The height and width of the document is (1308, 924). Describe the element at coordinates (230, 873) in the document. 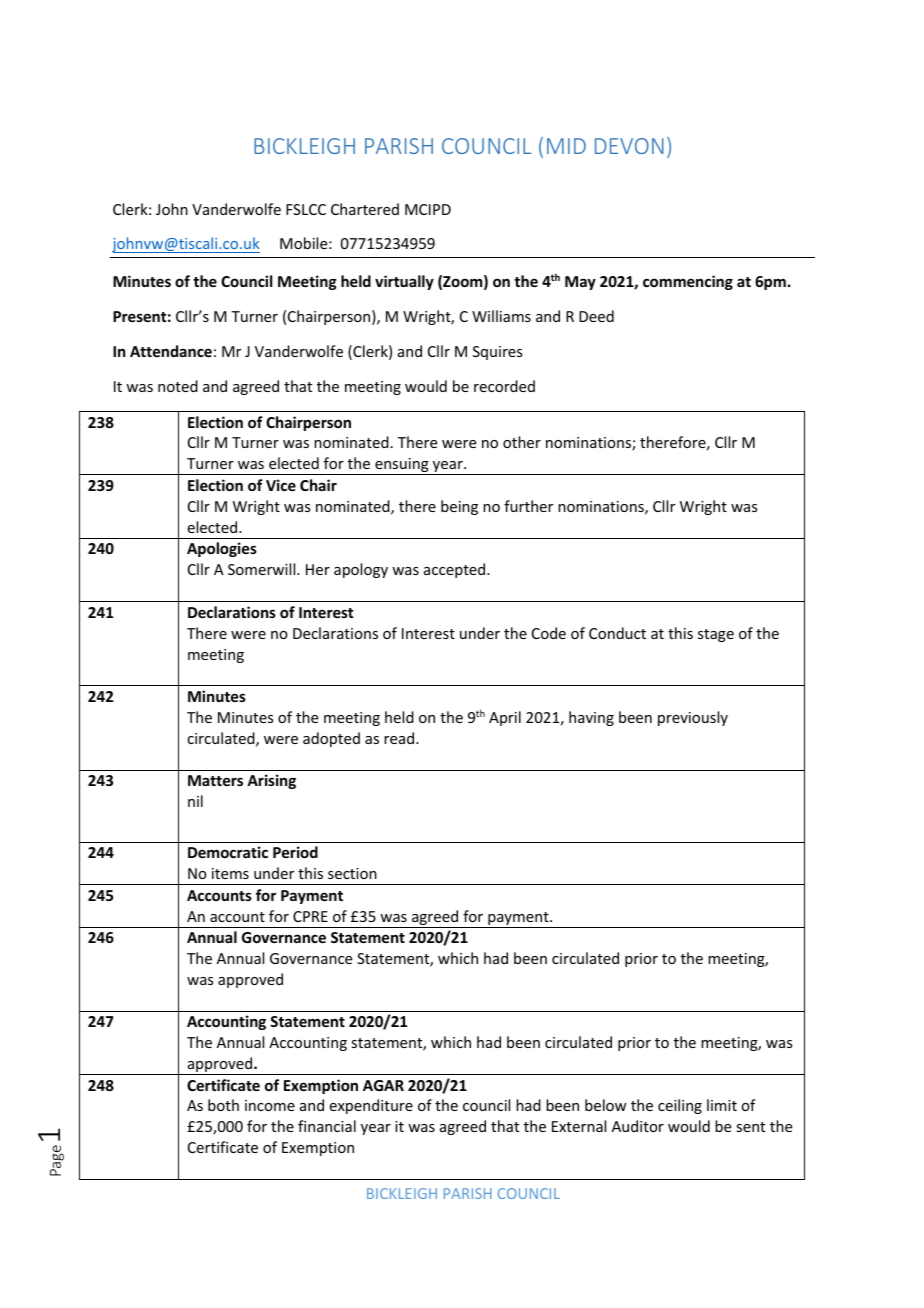

I see `items` at that location.
